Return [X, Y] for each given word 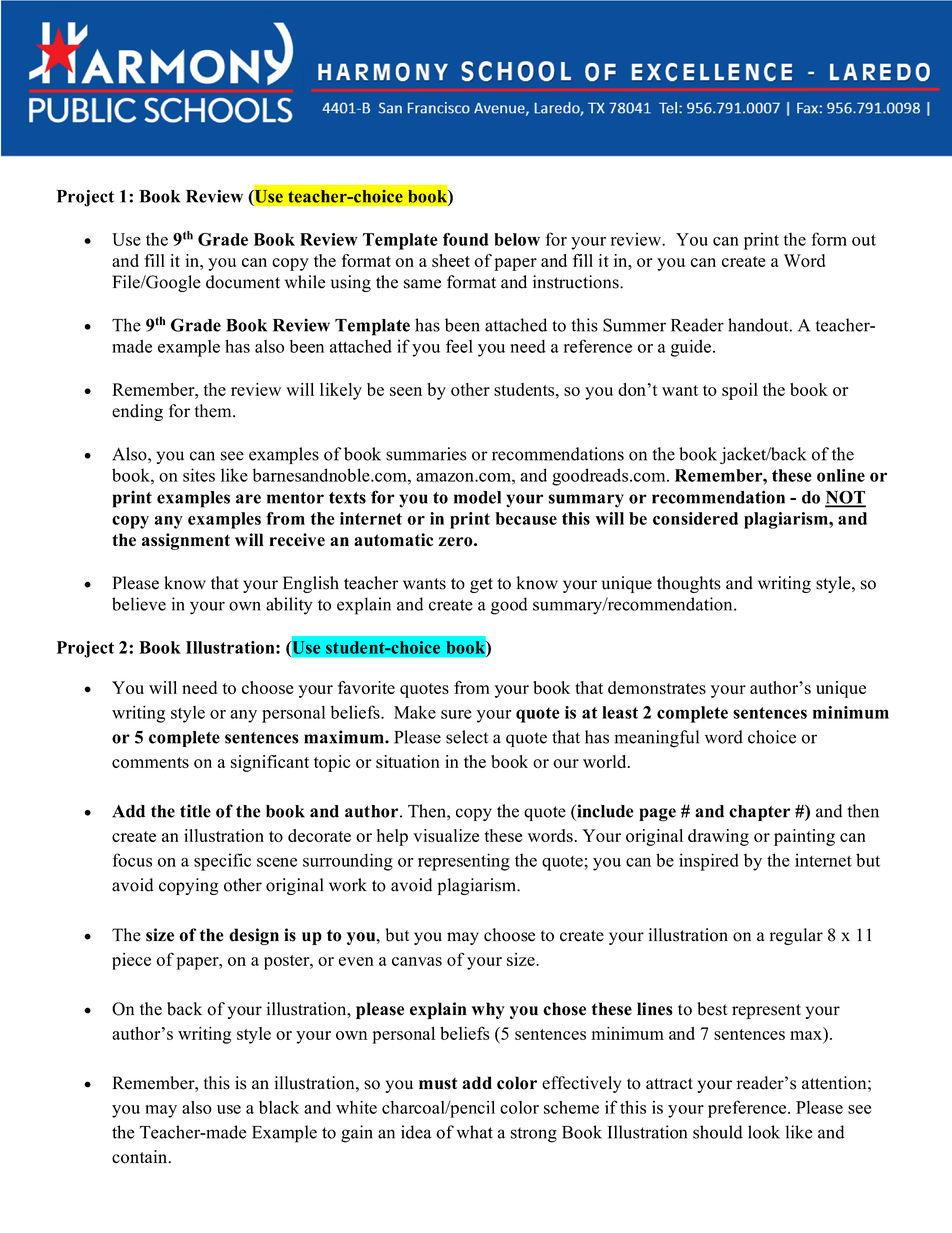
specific [222, 862]
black [279, 1107]
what [474, 1132]
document [243, 282]
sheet [451, 260]
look [764, 1132]
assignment [186, 541]
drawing [718, 837]
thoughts [689, 584]
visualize [446, 835]
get [481, 585]
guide [691, 348]
